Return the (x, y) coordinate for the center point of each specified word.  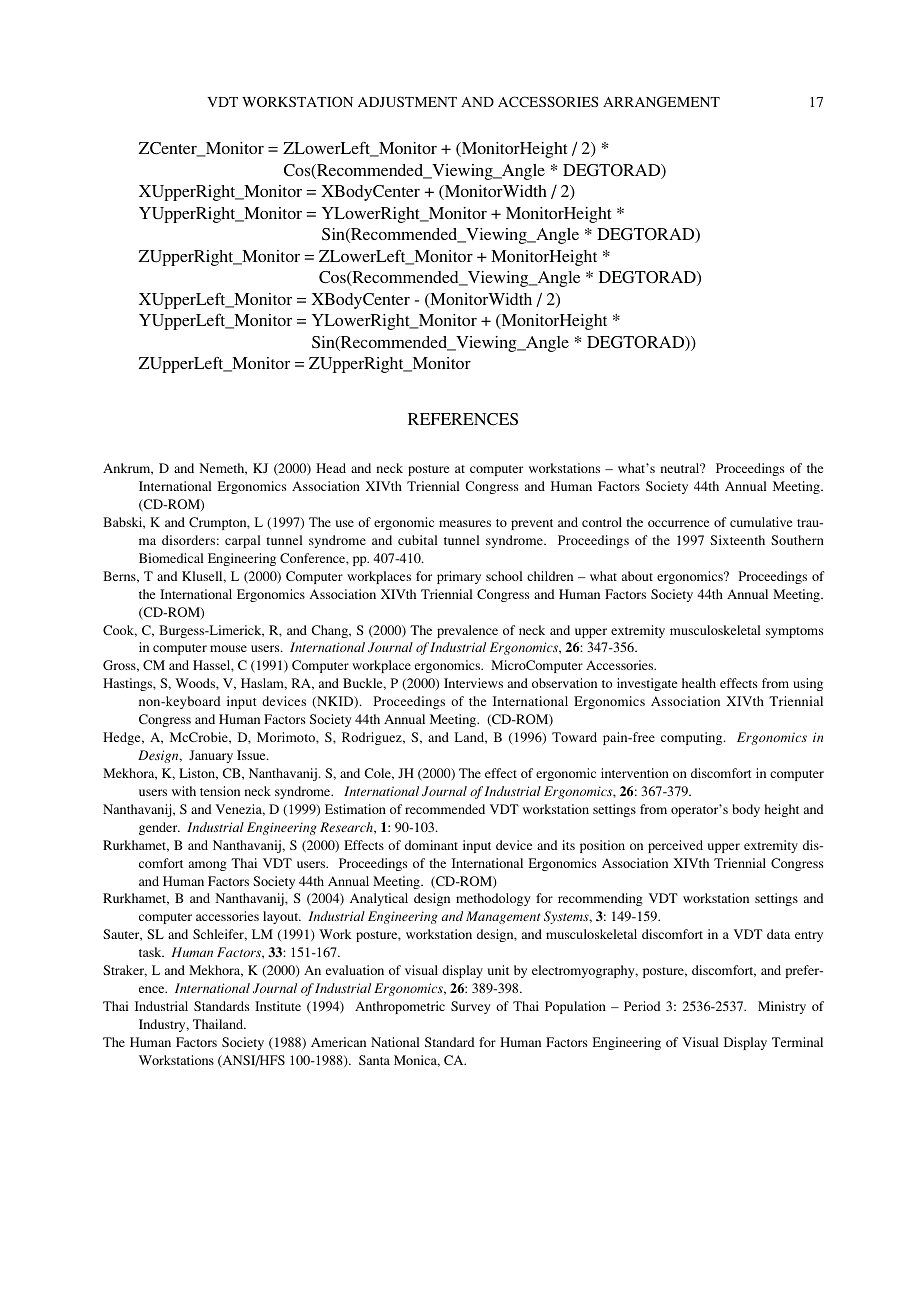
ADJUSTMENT (407, 101)
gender (159, 828)
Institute (278, 1006)
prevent (532, 524)
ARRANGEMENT (661, 101)
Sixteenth (737, 540)
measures (465, 523)
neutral (681, 468)
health (699, 683)
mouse (228, 648)
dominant (431, 845)
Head (331, 468)
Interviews (473, 683)
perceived (675, 846)
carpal (243, 541)
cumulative (761, 522)
